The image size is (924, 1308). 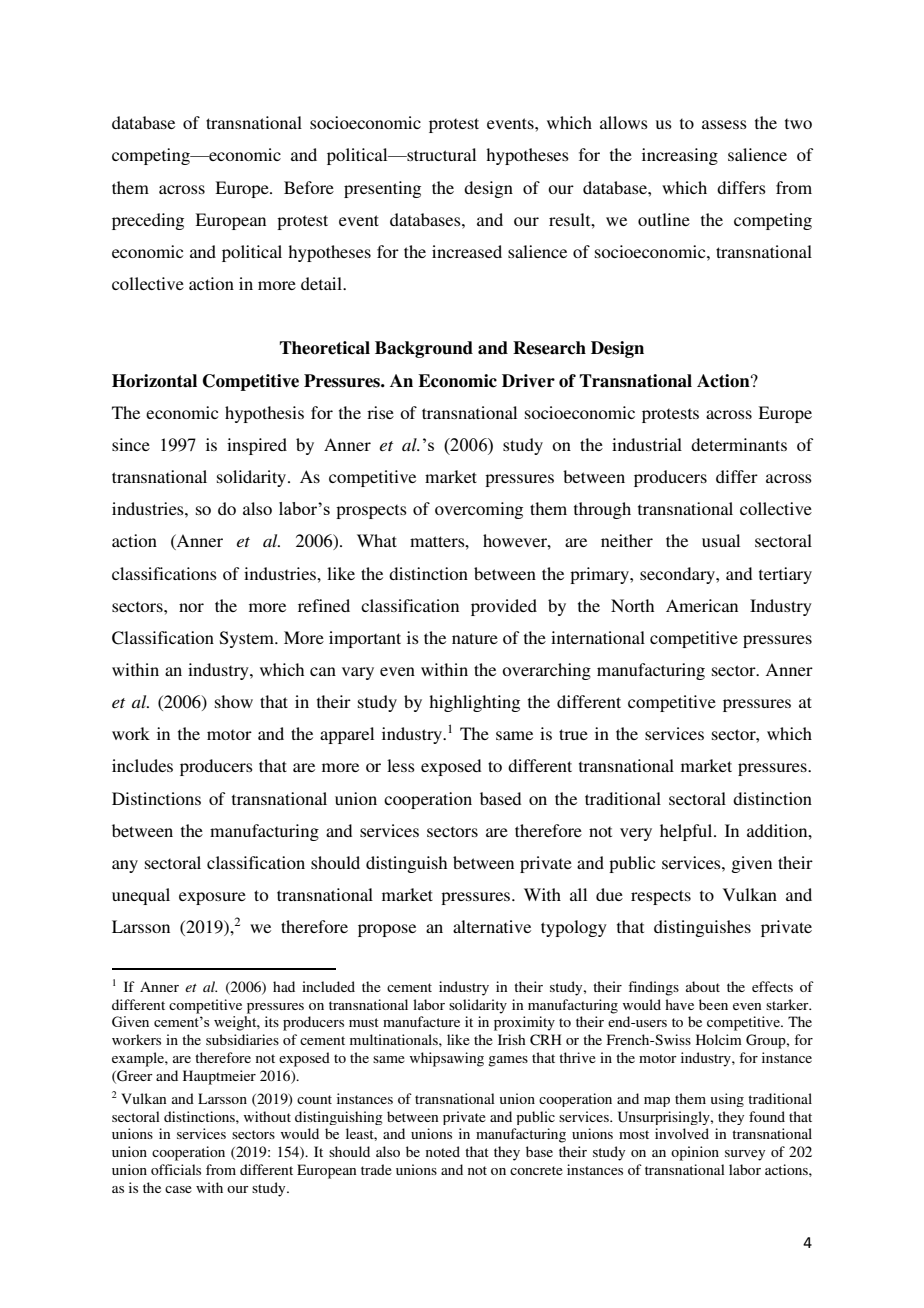 I want to click on helpful, so click(x=687, y=832).
